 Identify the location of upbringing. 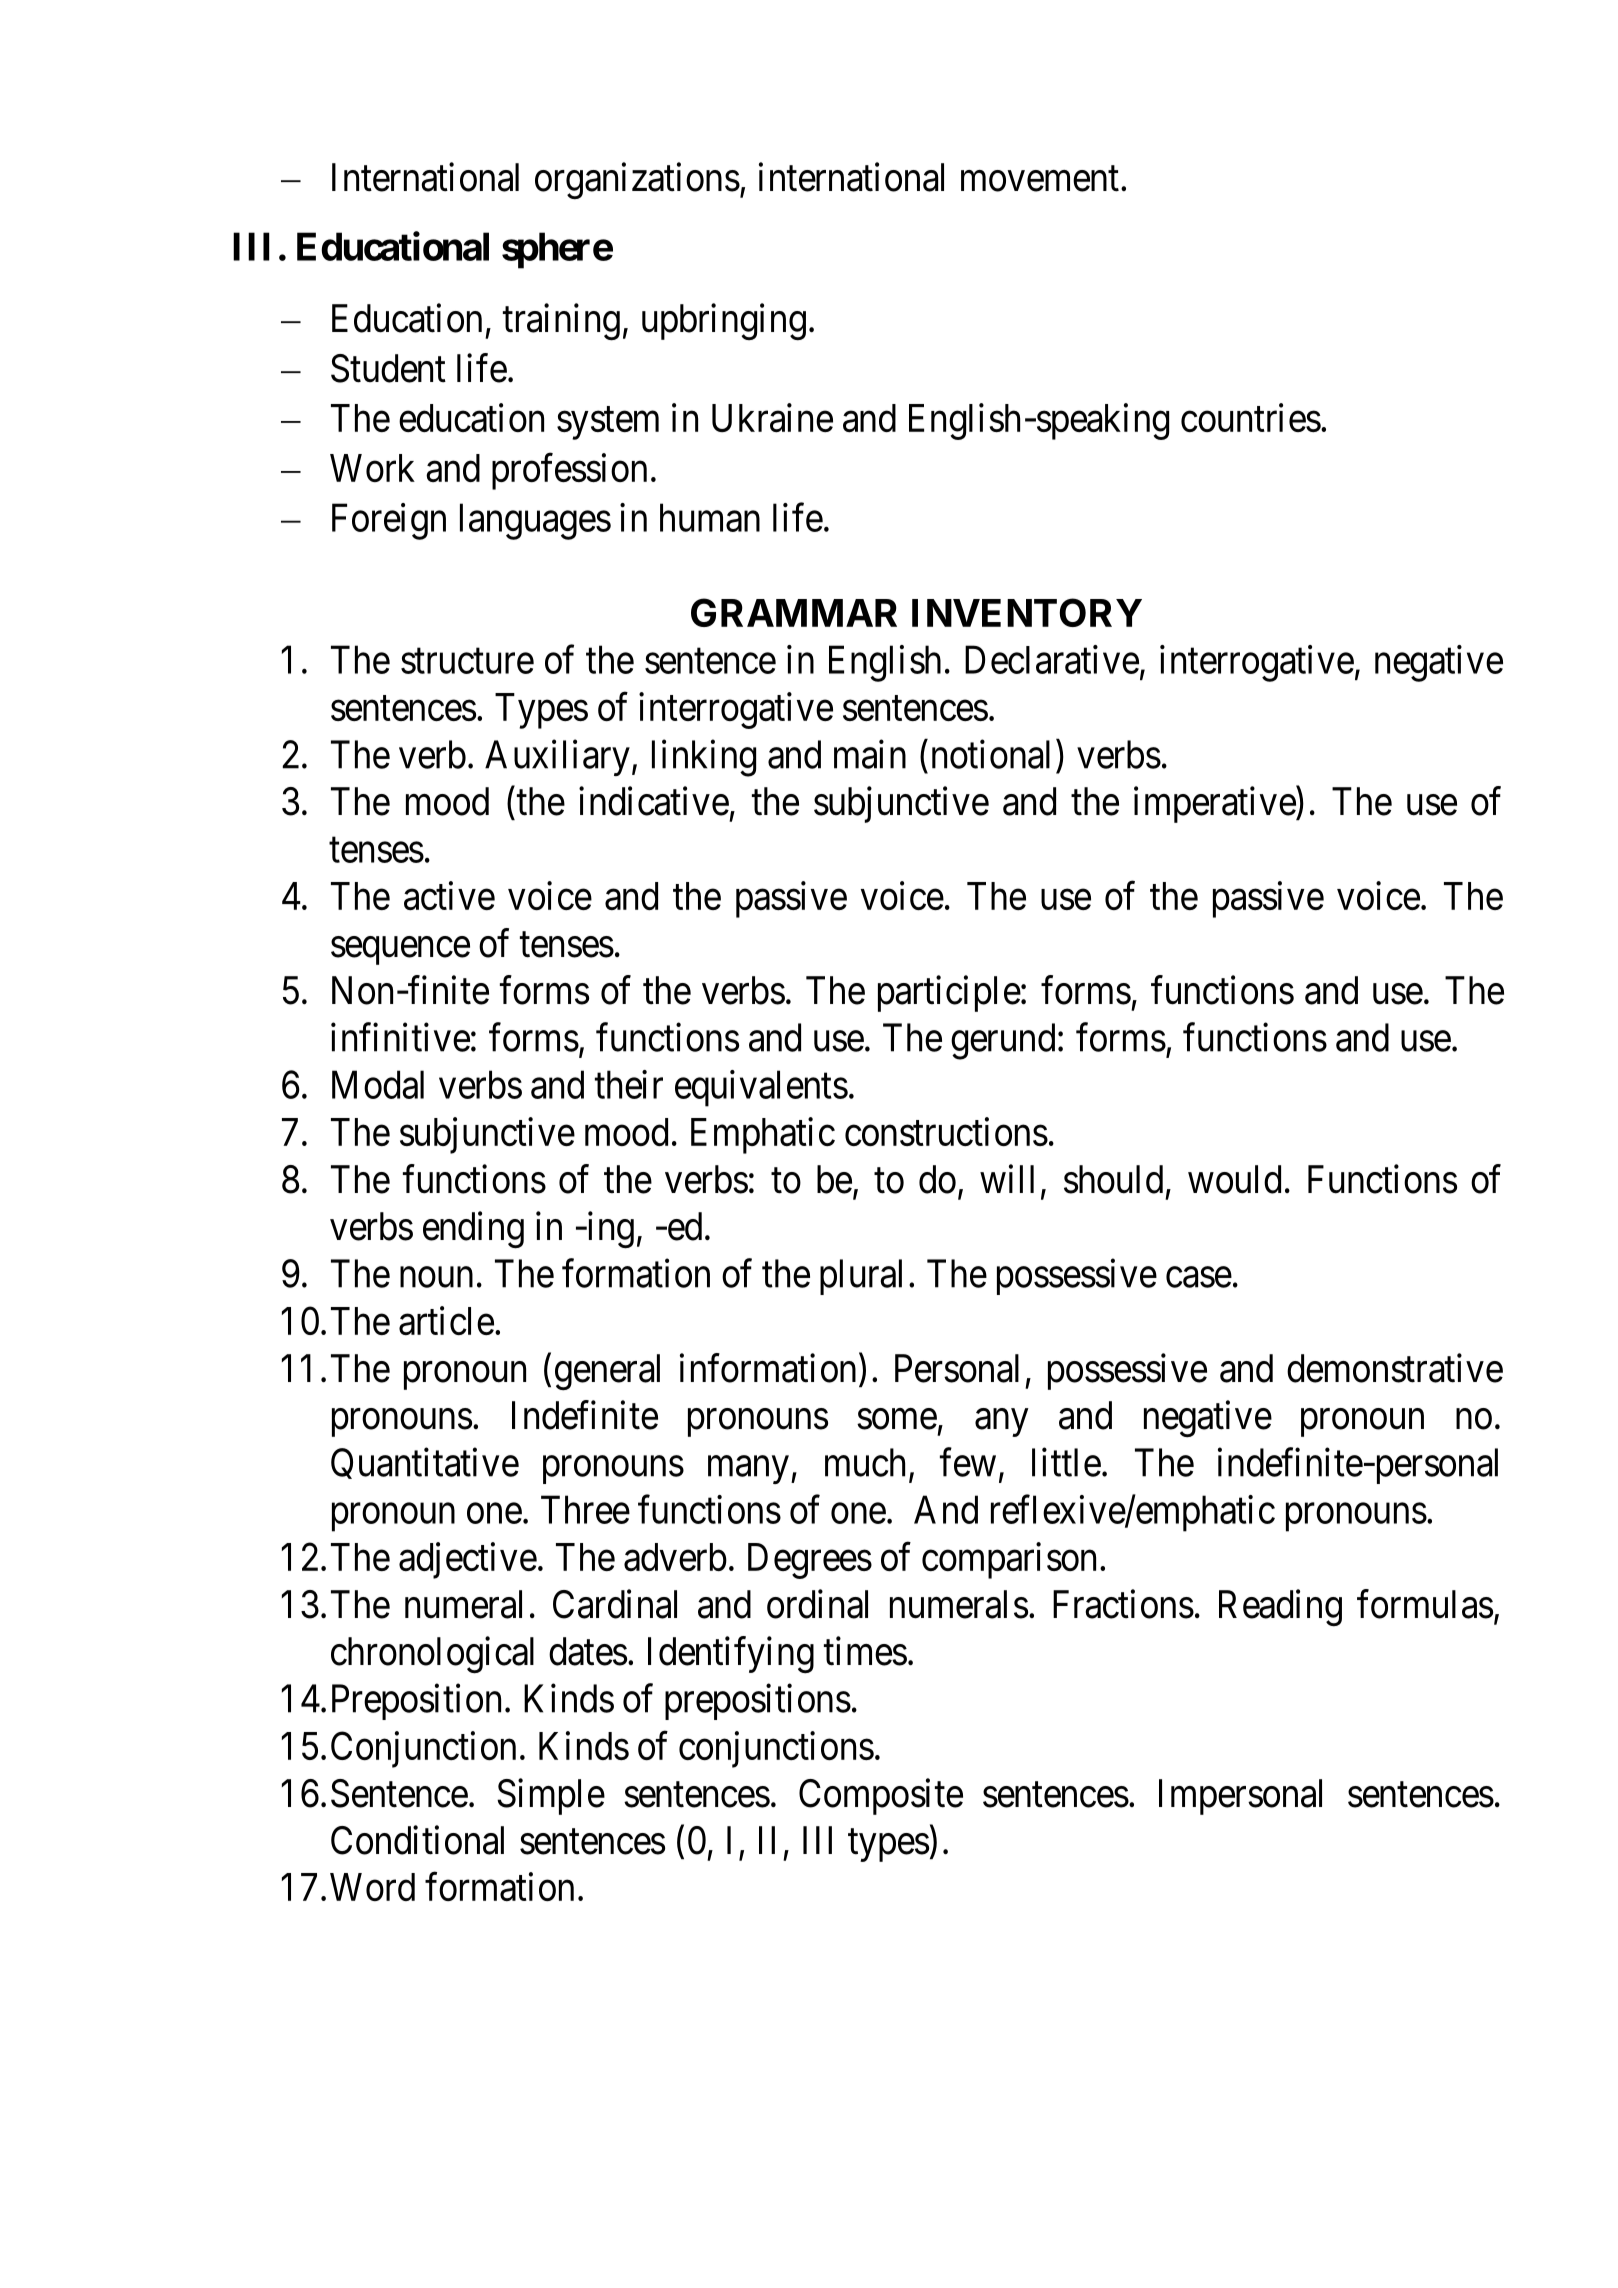
(724, 322).
